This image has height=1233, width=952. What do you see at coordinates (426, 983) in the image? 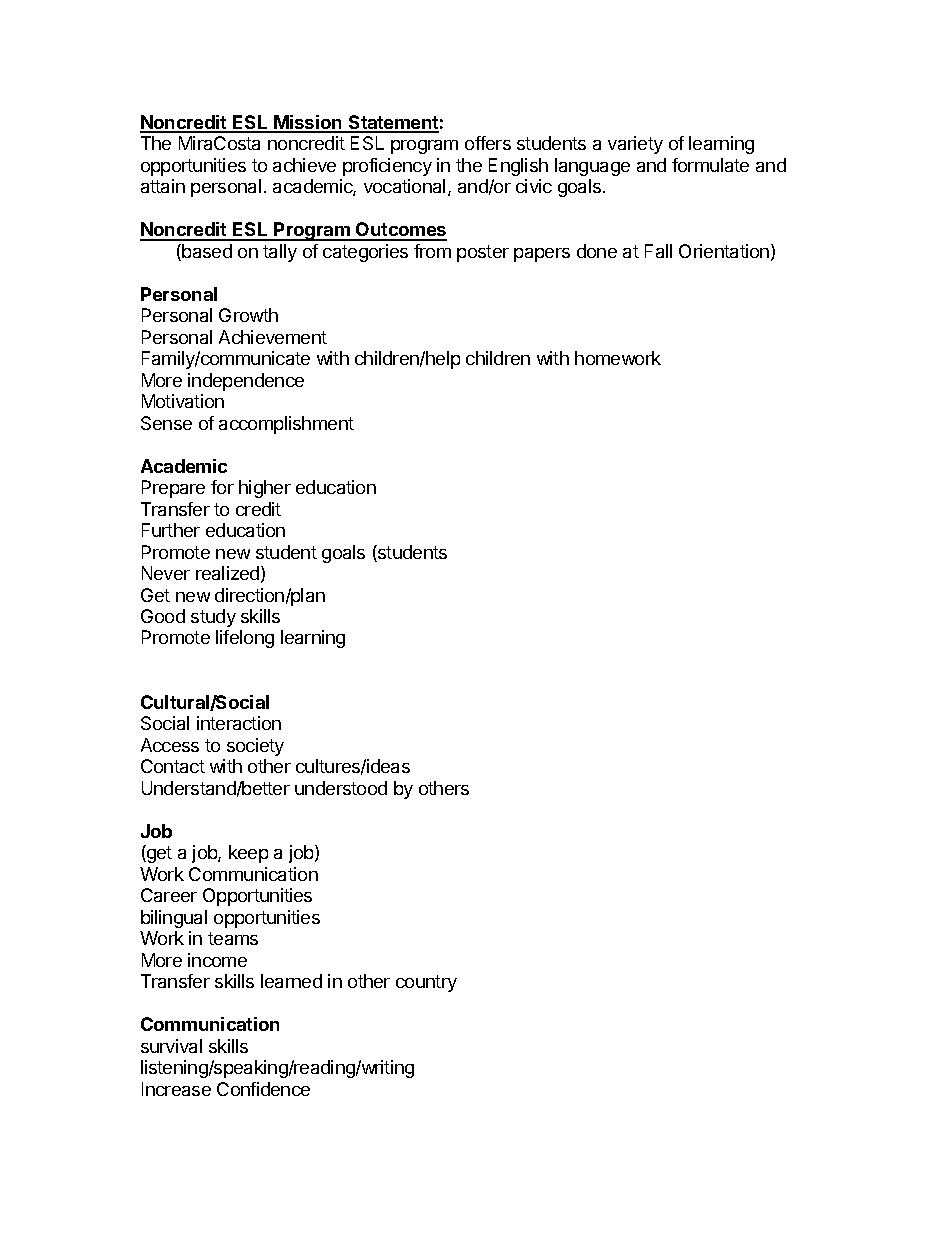
I see `country` at bounding box center [426, 983].
